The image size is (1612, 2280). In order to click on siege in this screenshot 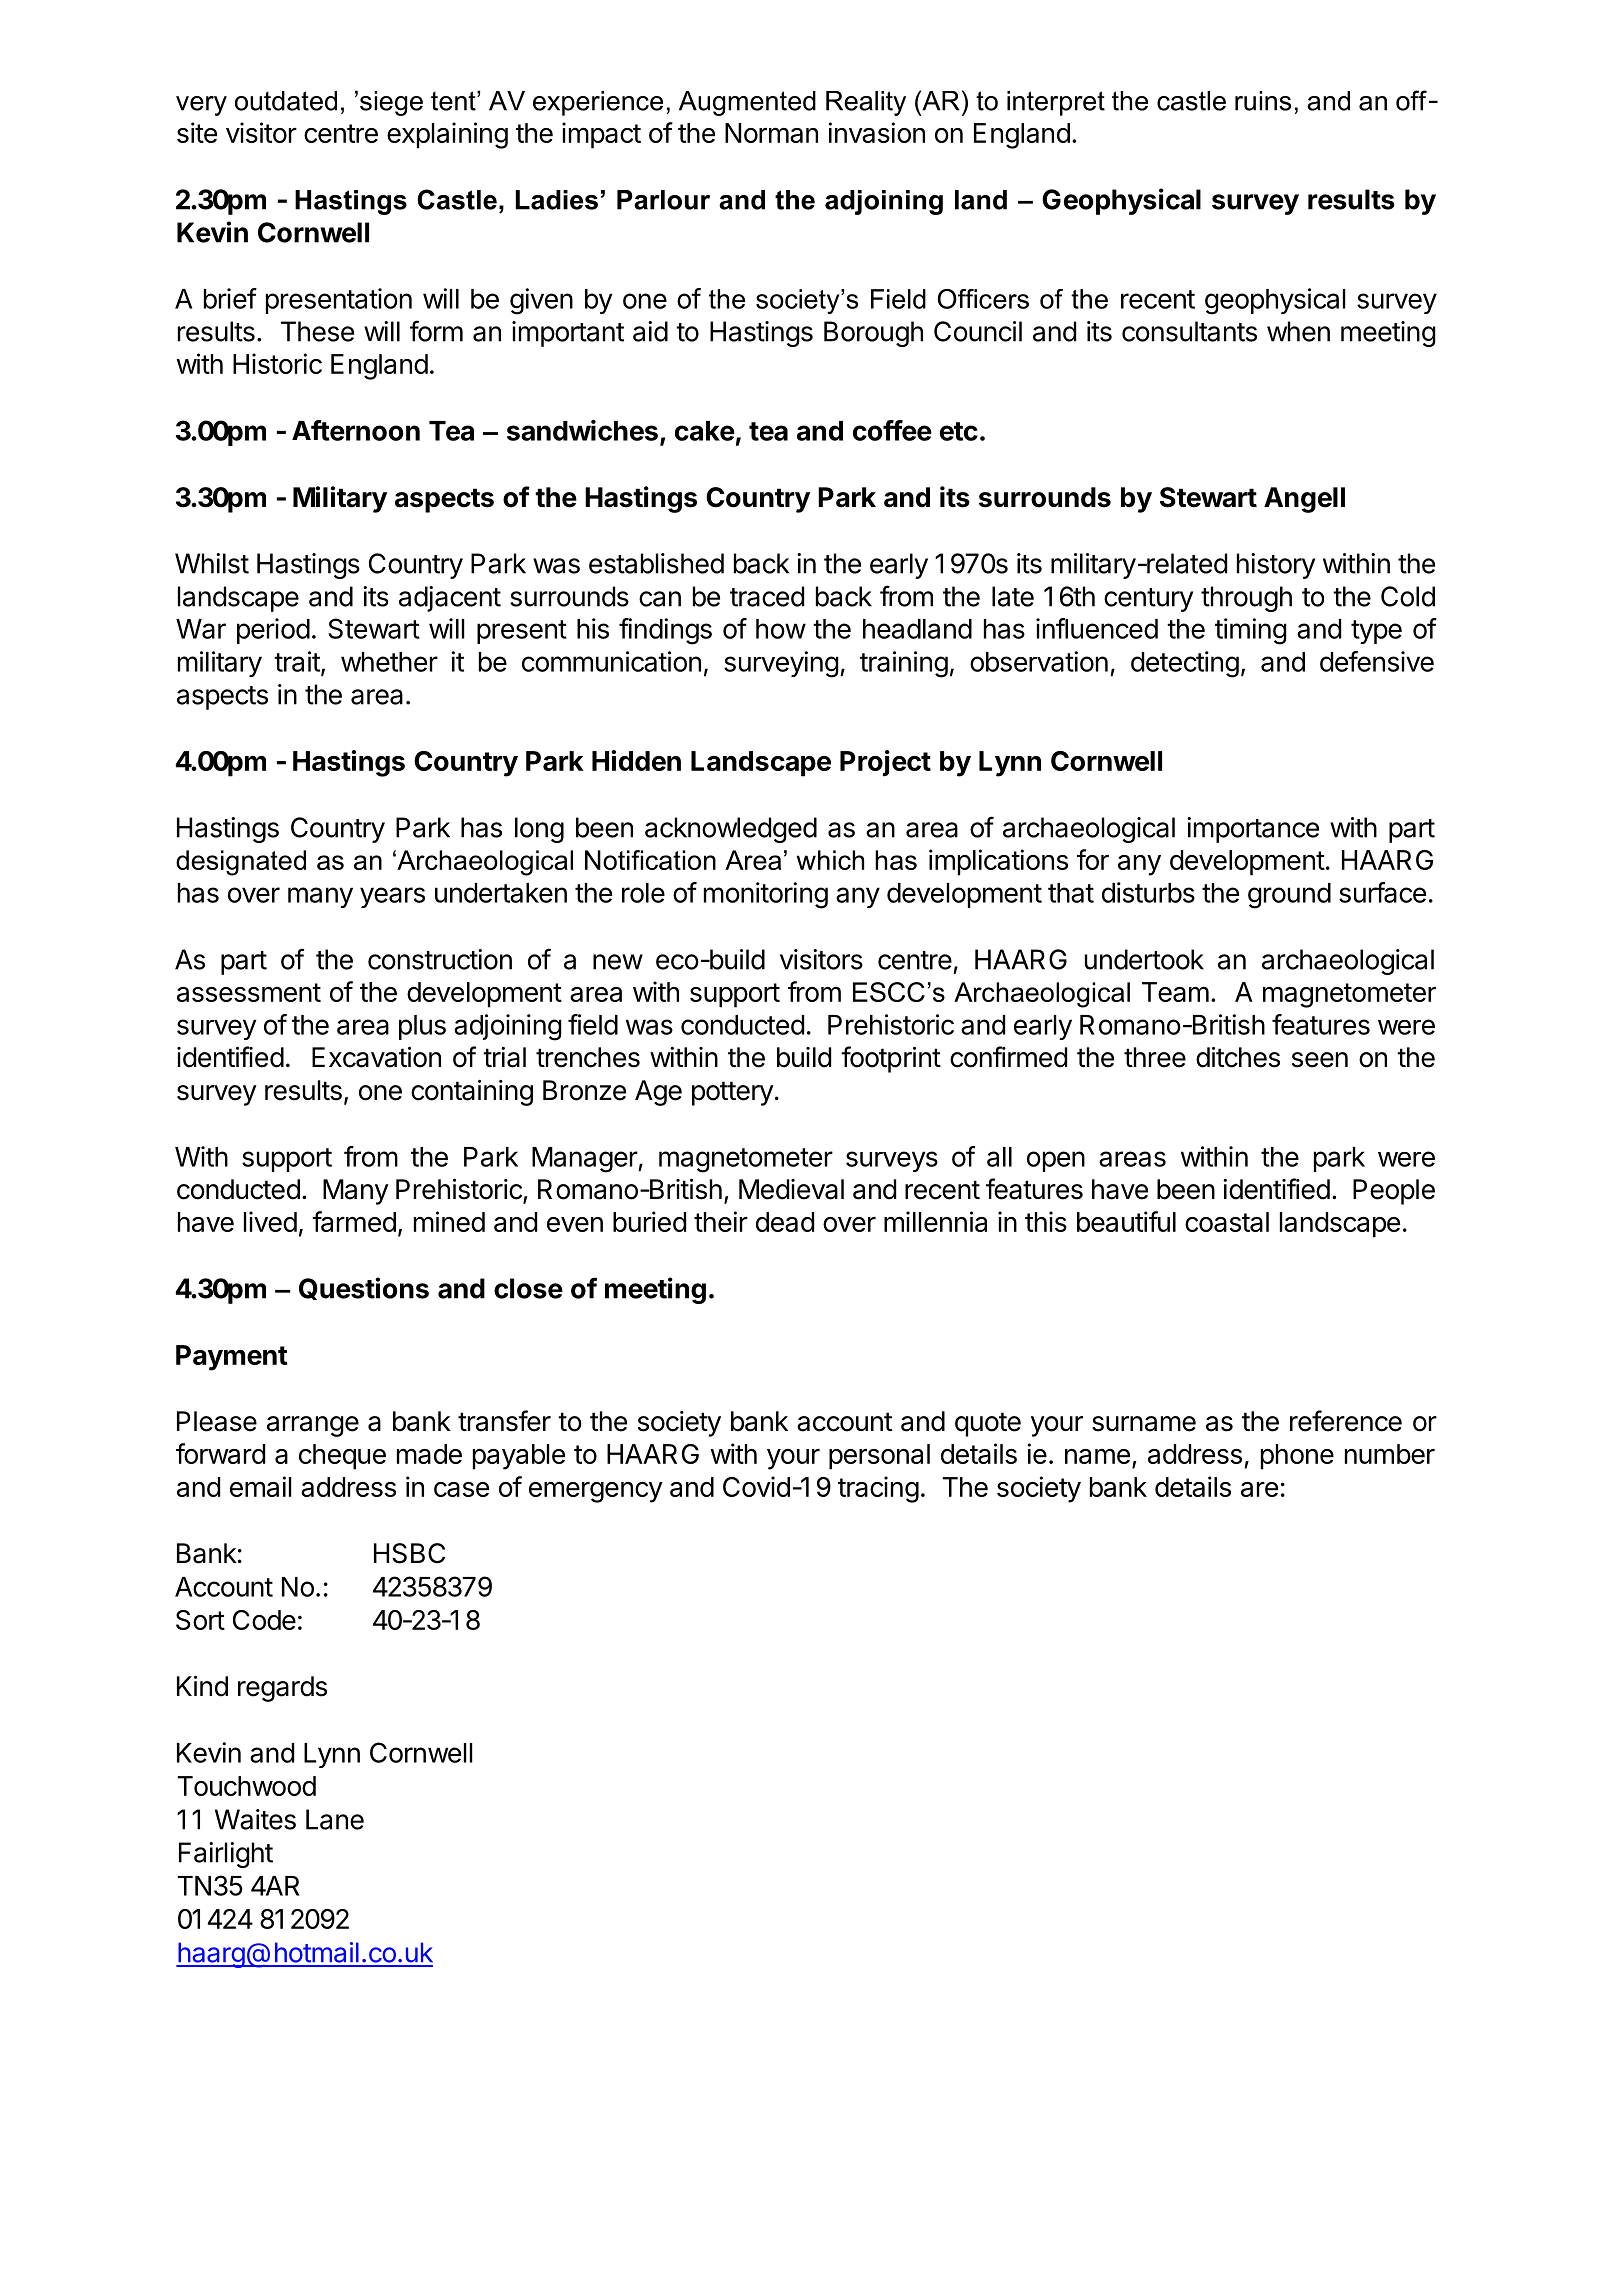, I will do `click(391, 103)`.
